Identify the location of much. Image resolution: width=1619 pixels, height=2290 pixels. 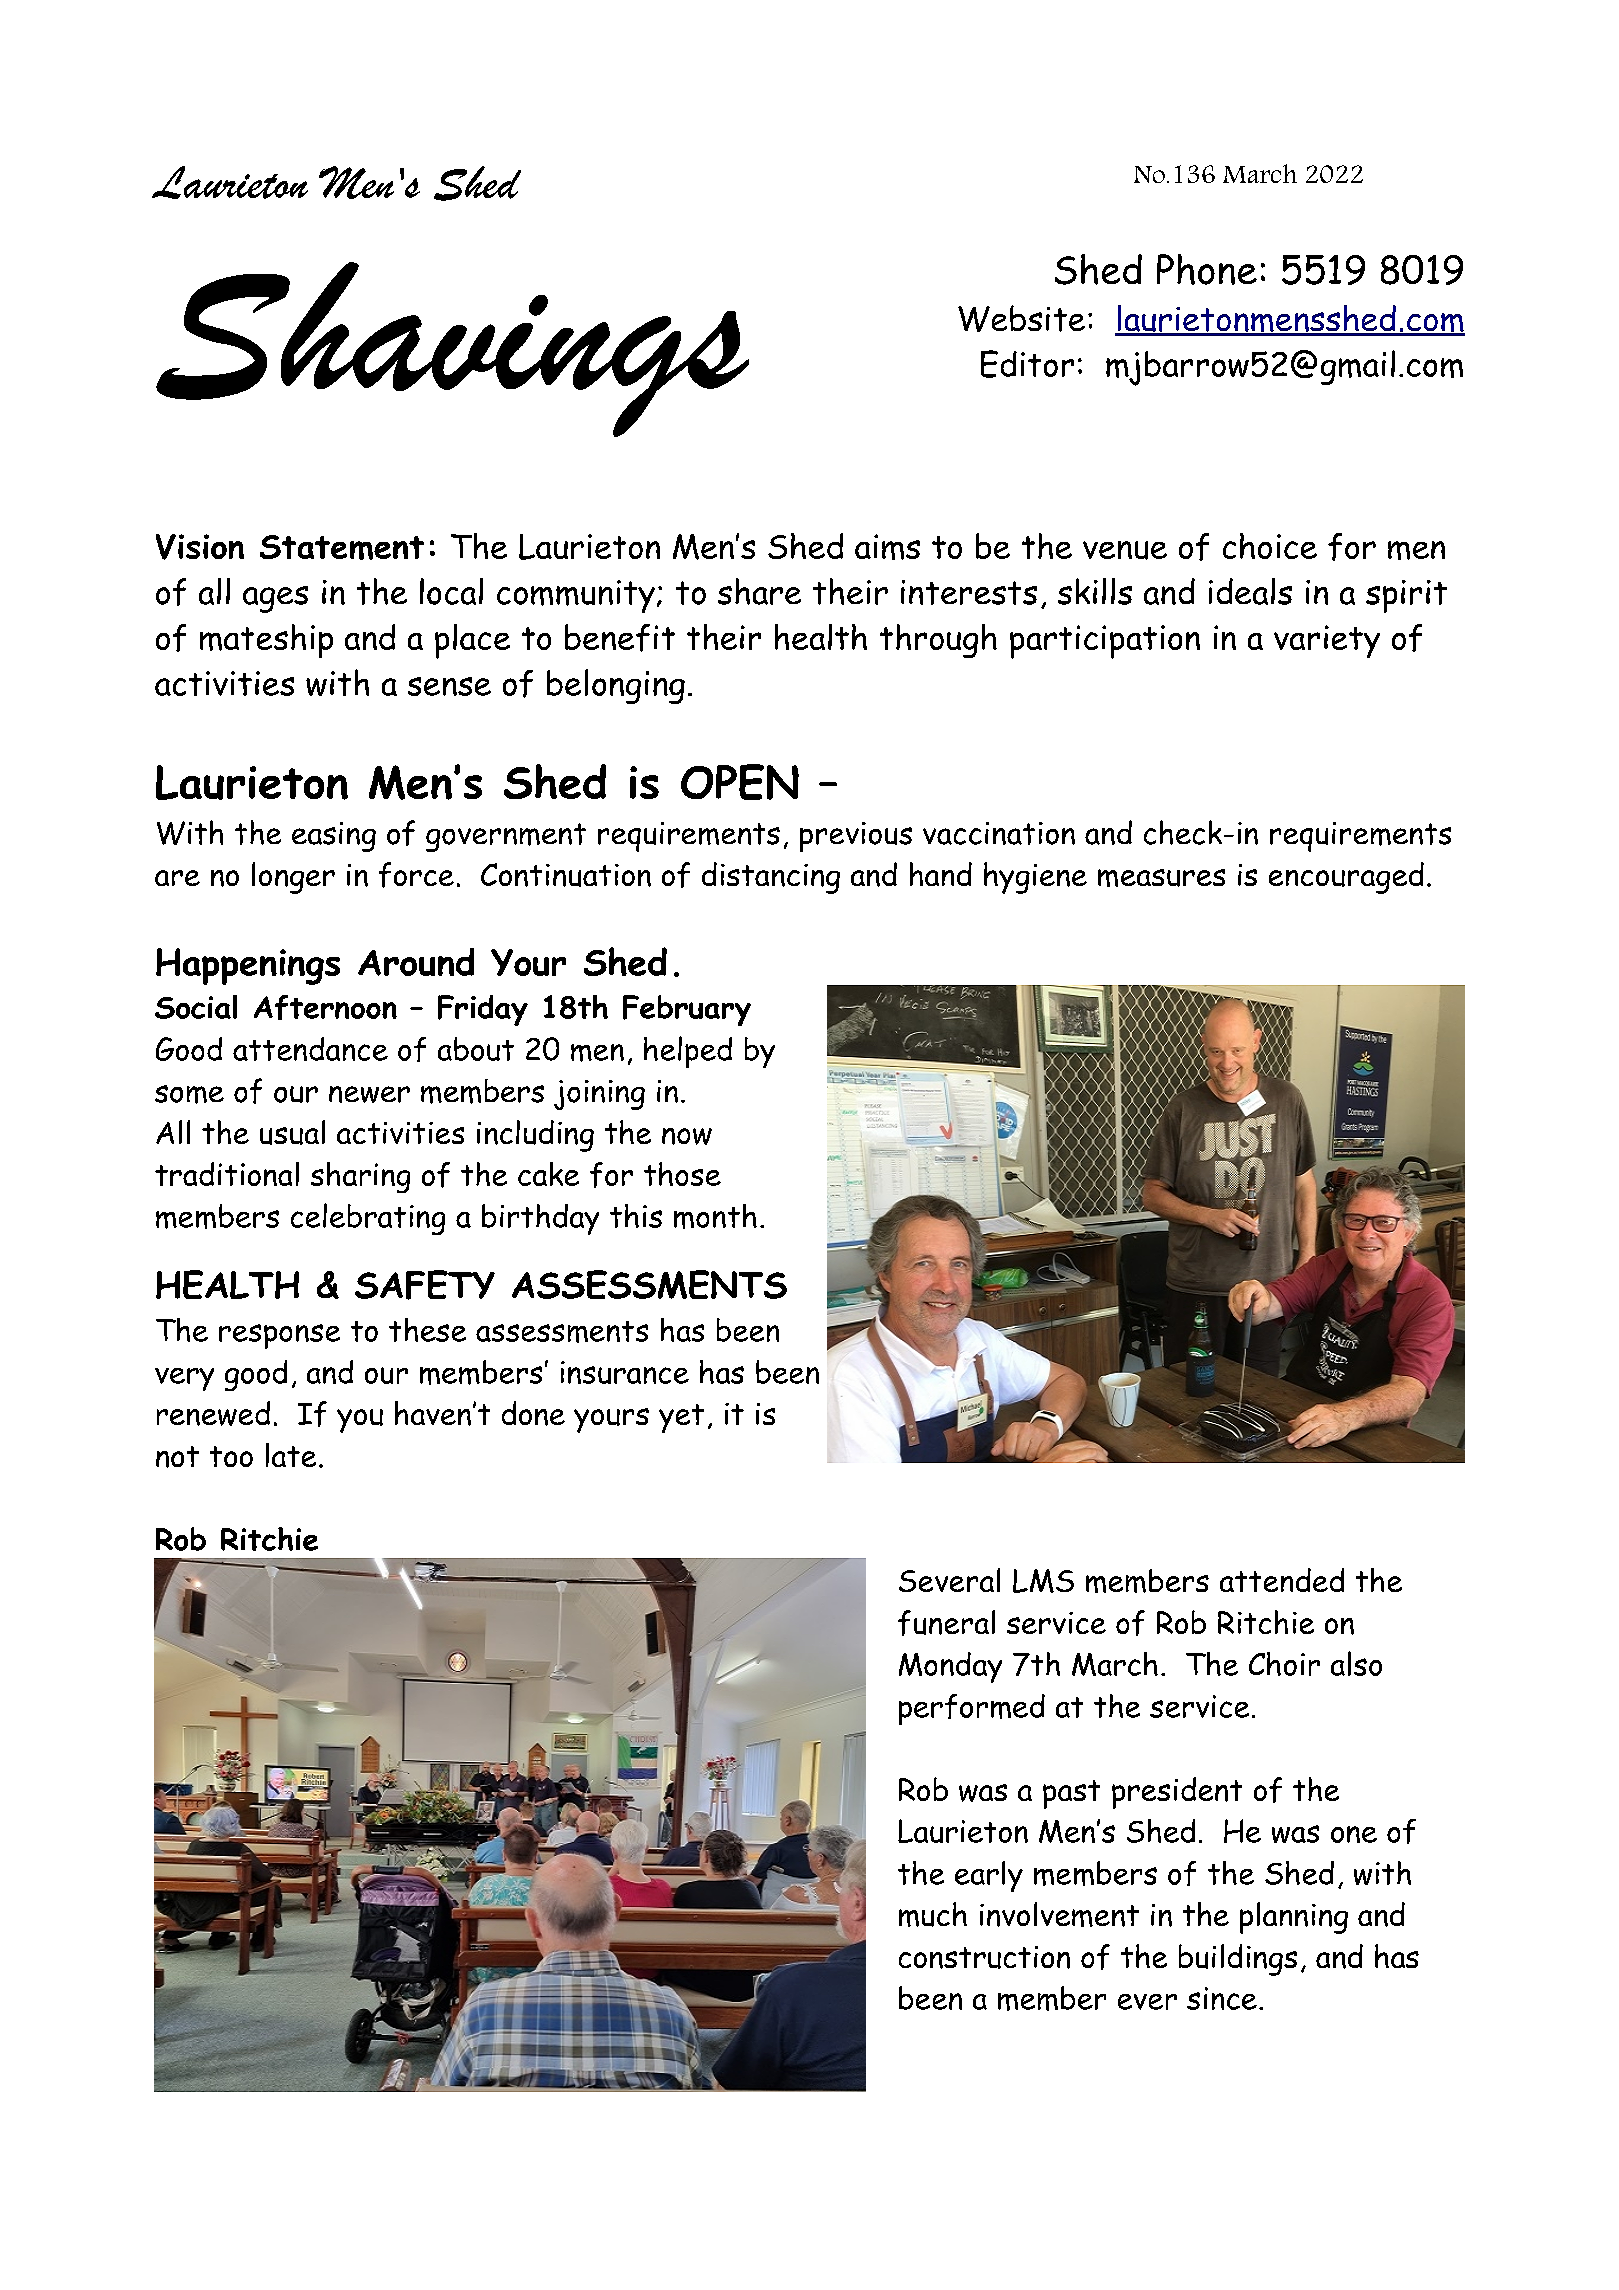
(933, 1914).
